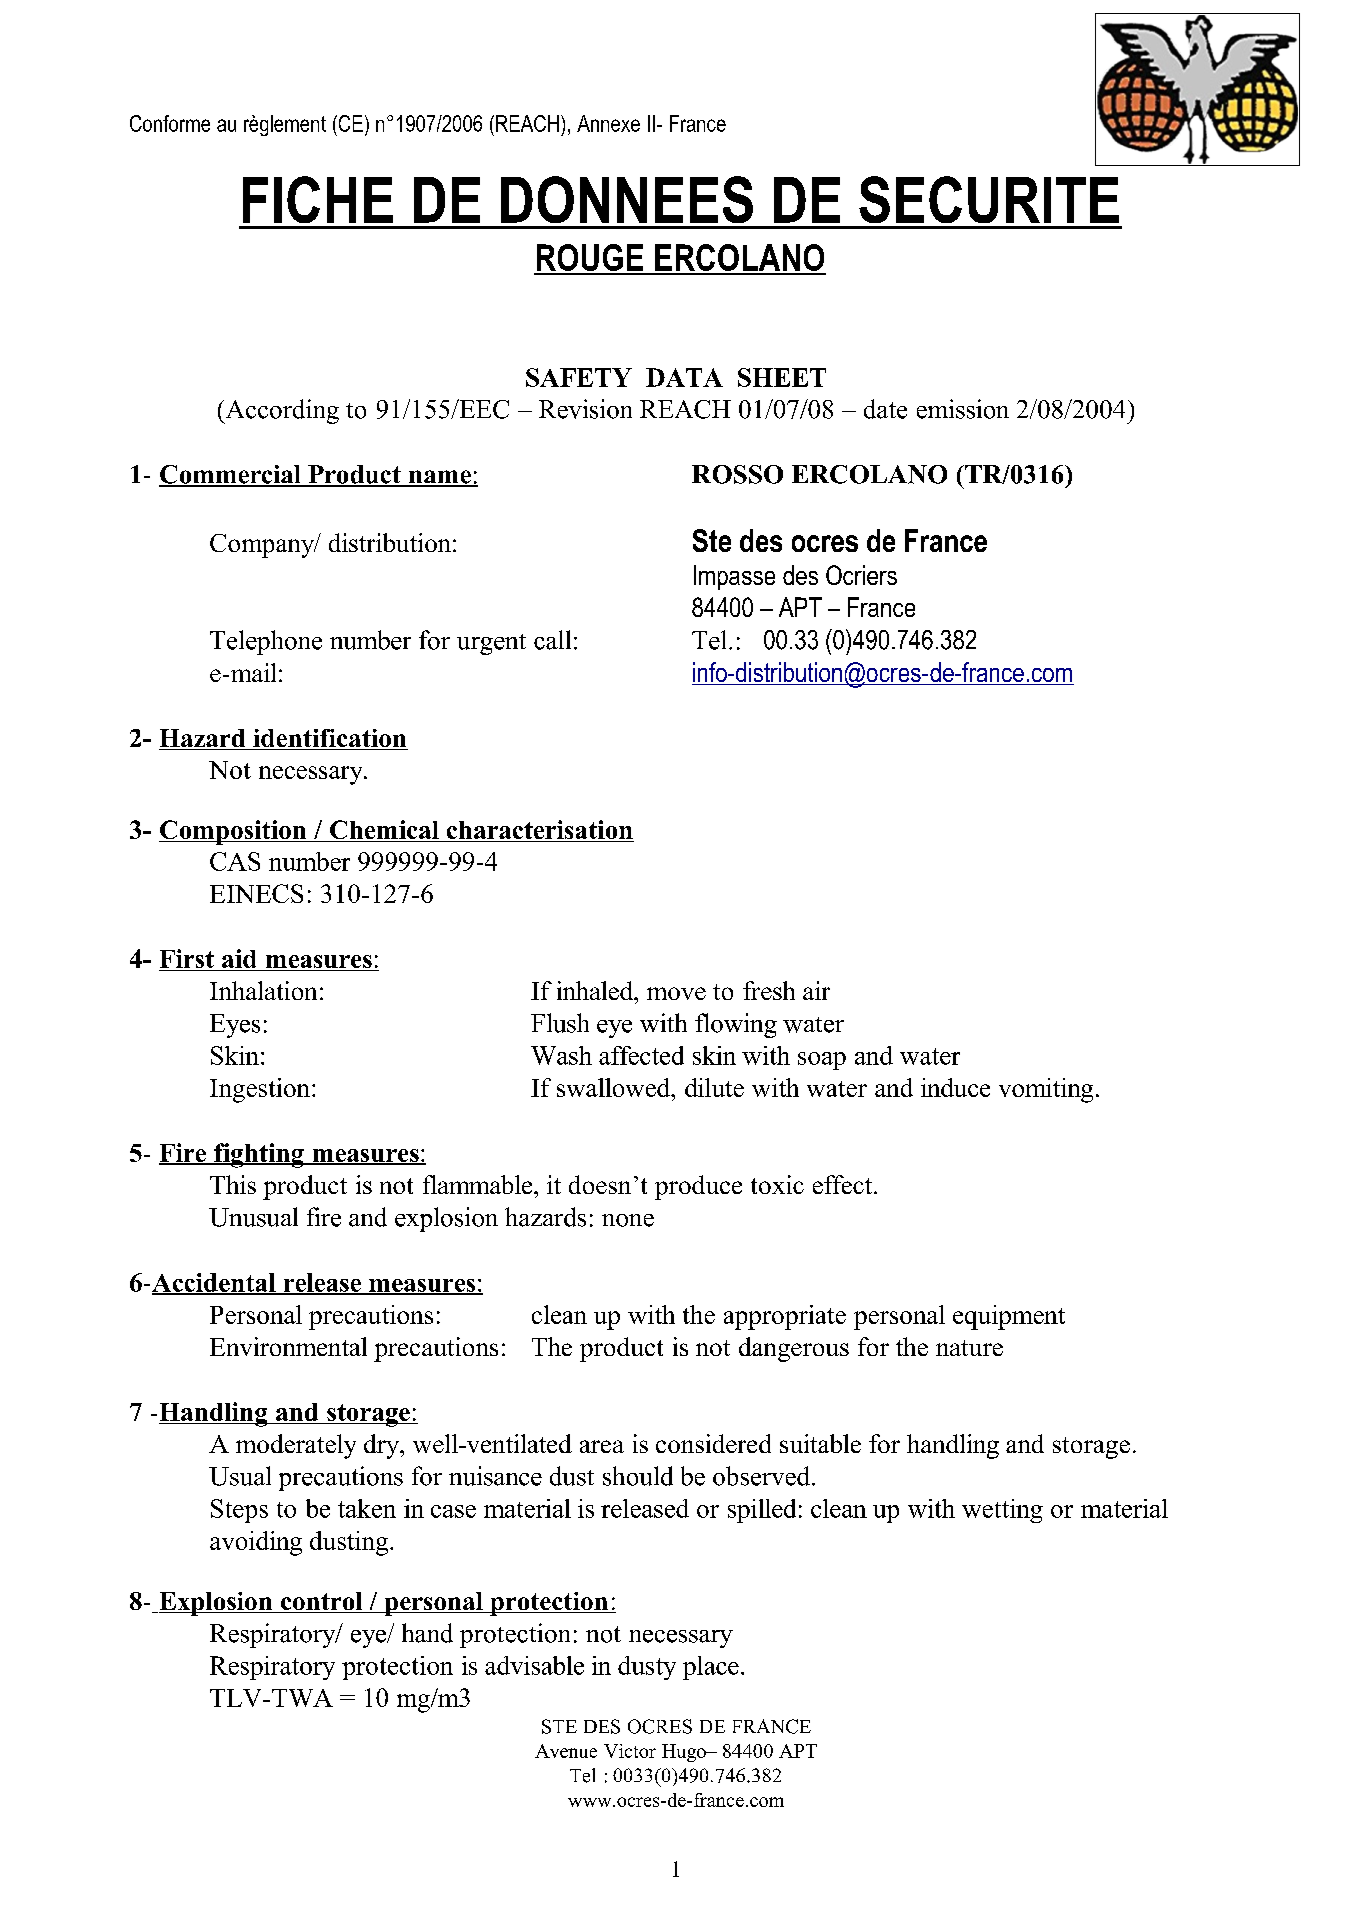 The width and height of the page is (1351, 1912). Describe the element at coordinates (608, 123) in the page. I see `Annexe` at that location.
